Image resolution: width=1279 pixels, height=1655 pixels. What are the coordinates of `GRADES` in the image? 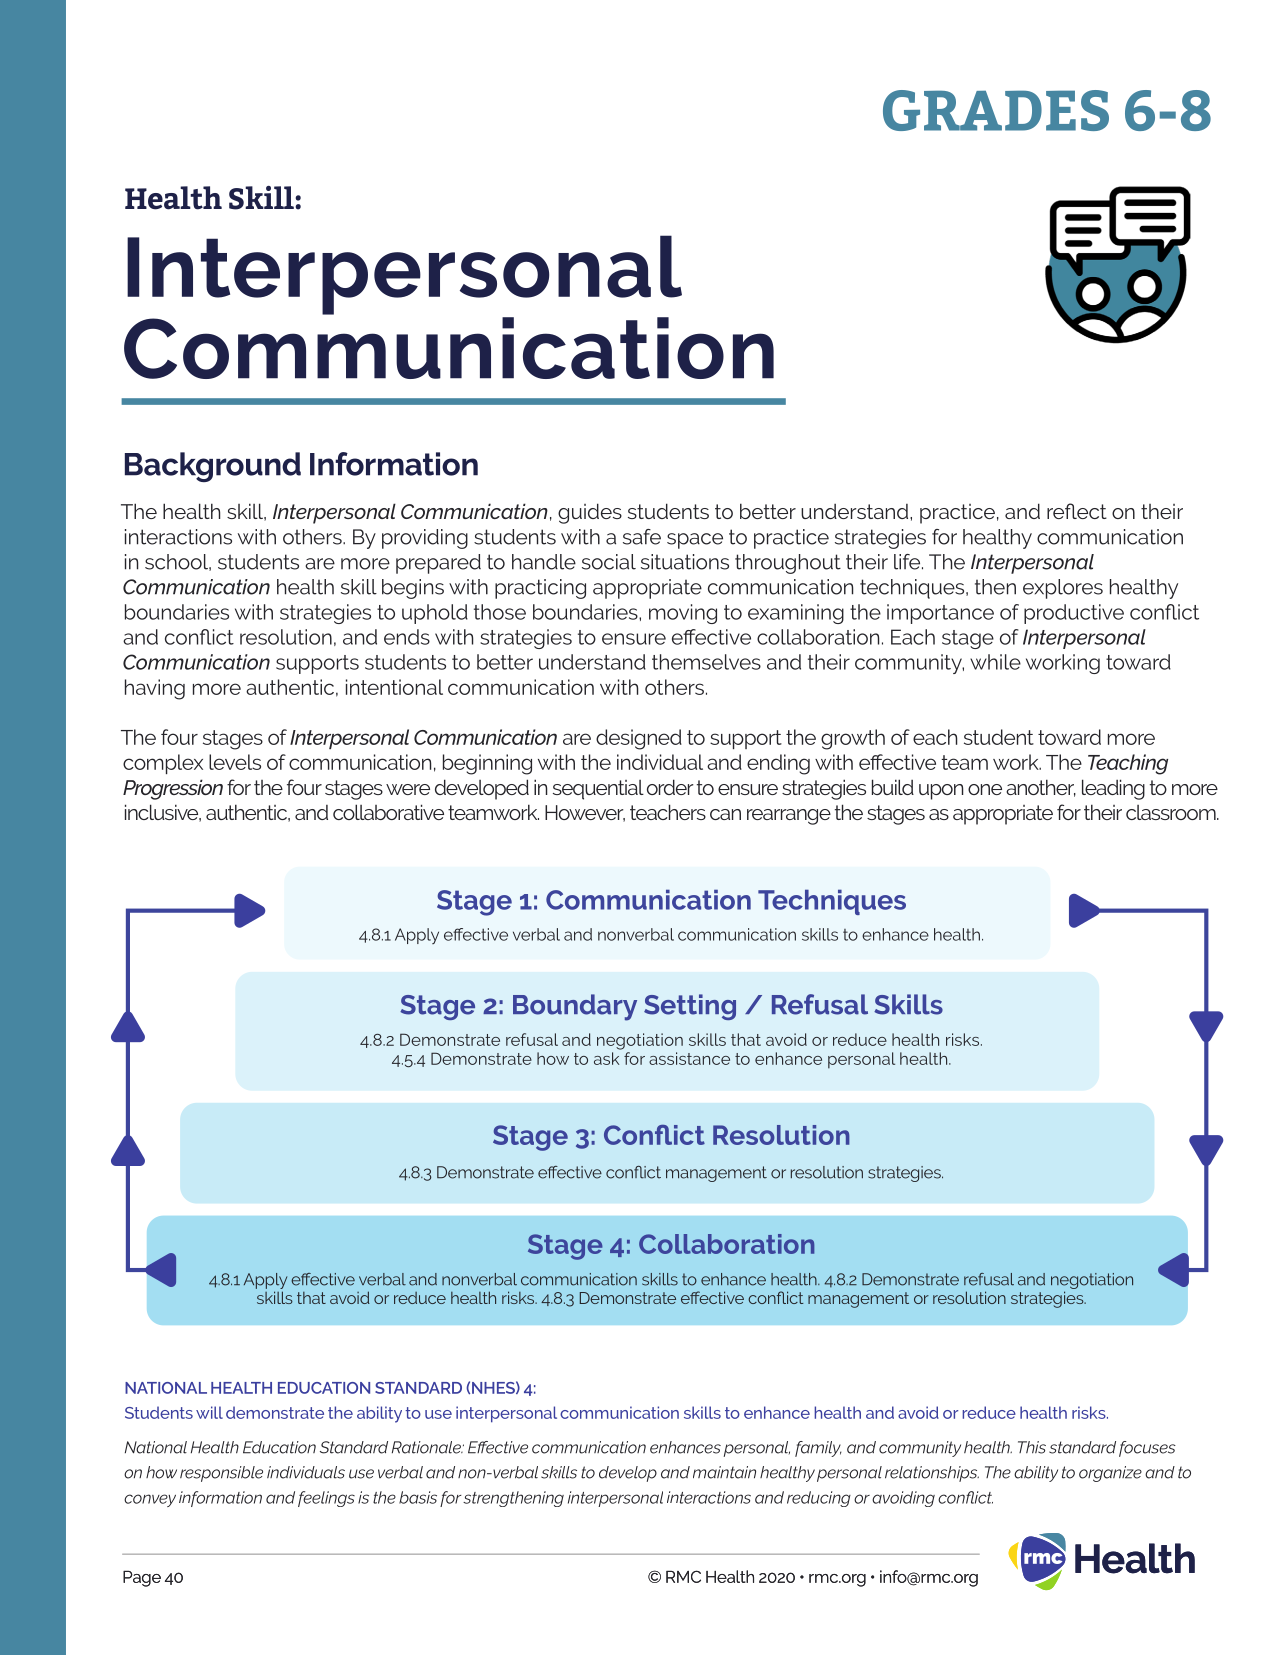 It's located at (996, 110).
